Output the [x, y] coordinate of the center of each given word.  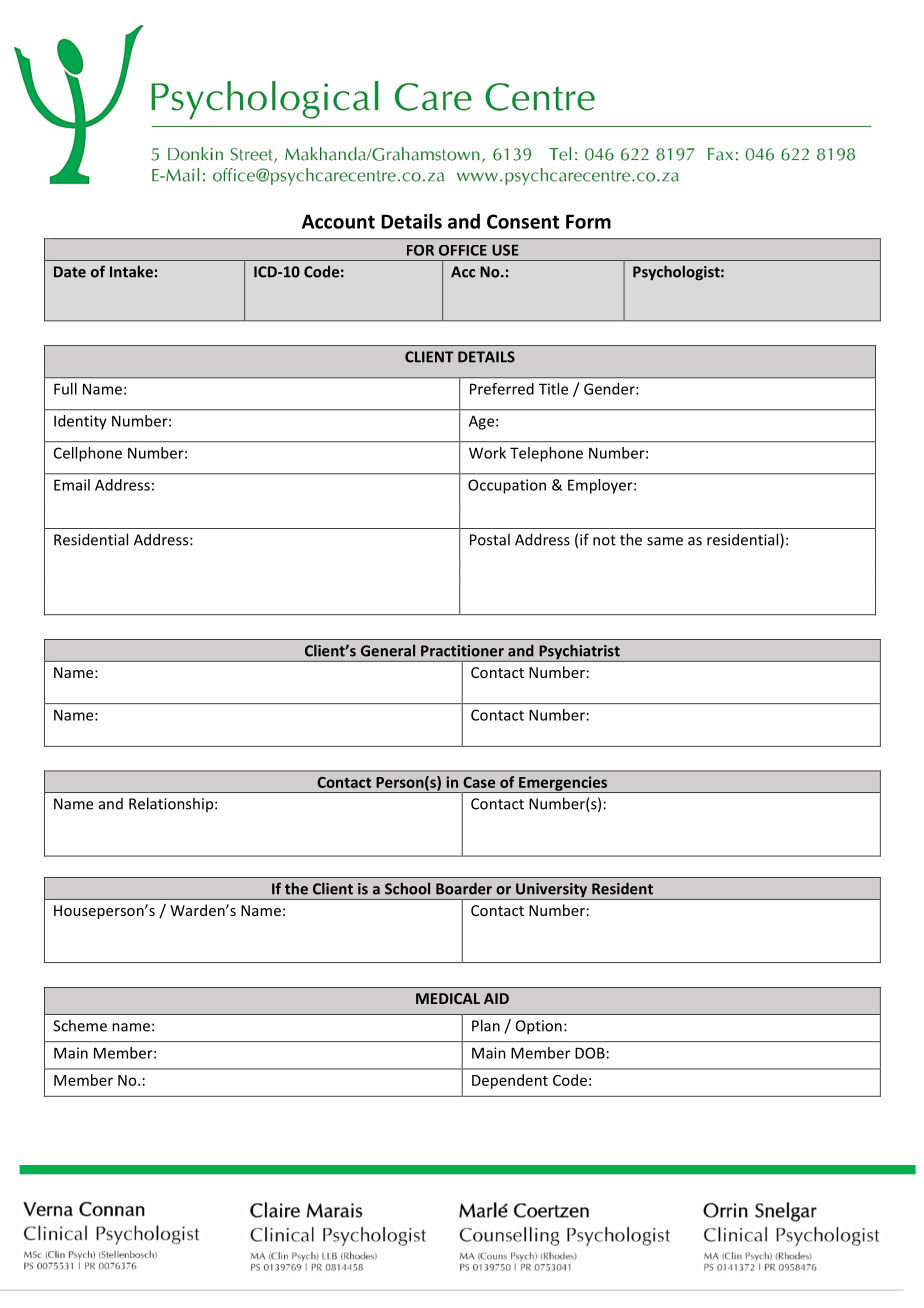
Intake [131, 271]
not [604, 540]
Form [588, 221]
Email [72, 485]
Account [338, 221]
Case [479, 782]
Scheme [80, 1025]
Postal [490, 539]
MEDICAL [448, 998]
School [407, 888]
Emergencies [563, 784]
